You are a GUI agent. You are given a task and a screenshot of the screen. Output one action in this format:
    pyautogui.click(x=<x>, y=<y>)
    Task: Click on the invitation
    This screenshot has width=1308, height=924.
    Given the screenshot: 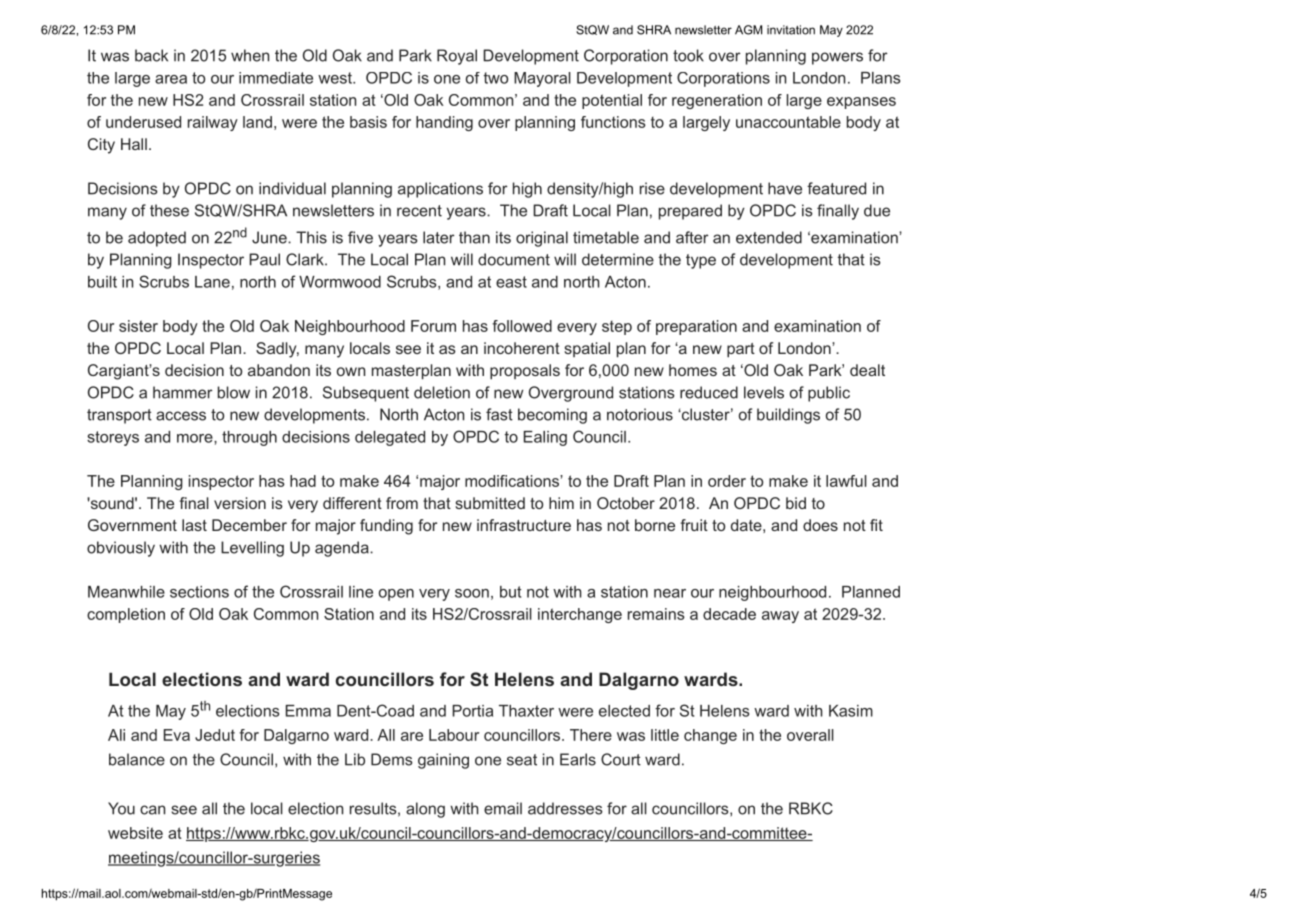 What is the action you would take?
    pyautogui.click(x=791, y=30)
